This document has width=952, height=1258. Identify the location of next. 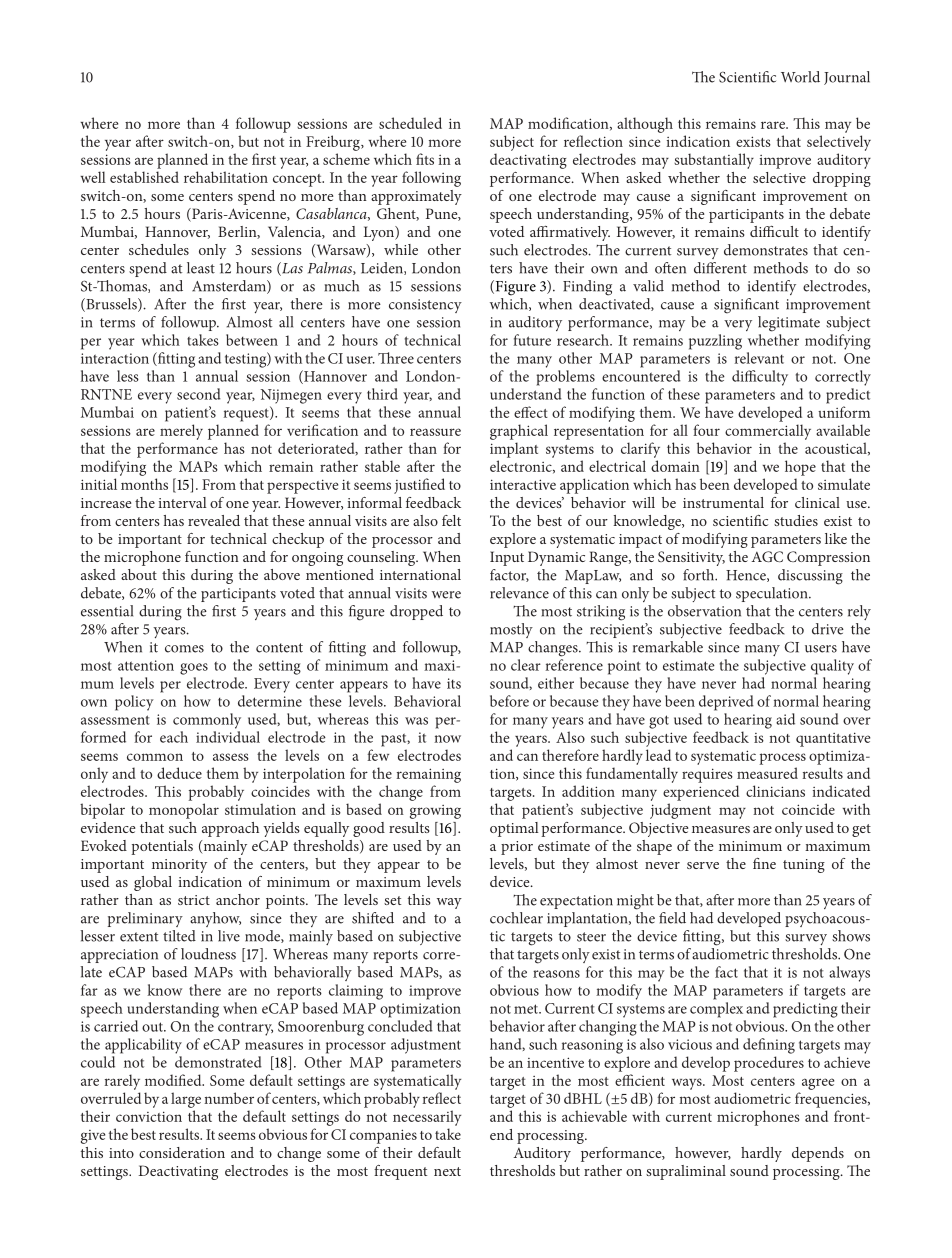
(447, 1171).
